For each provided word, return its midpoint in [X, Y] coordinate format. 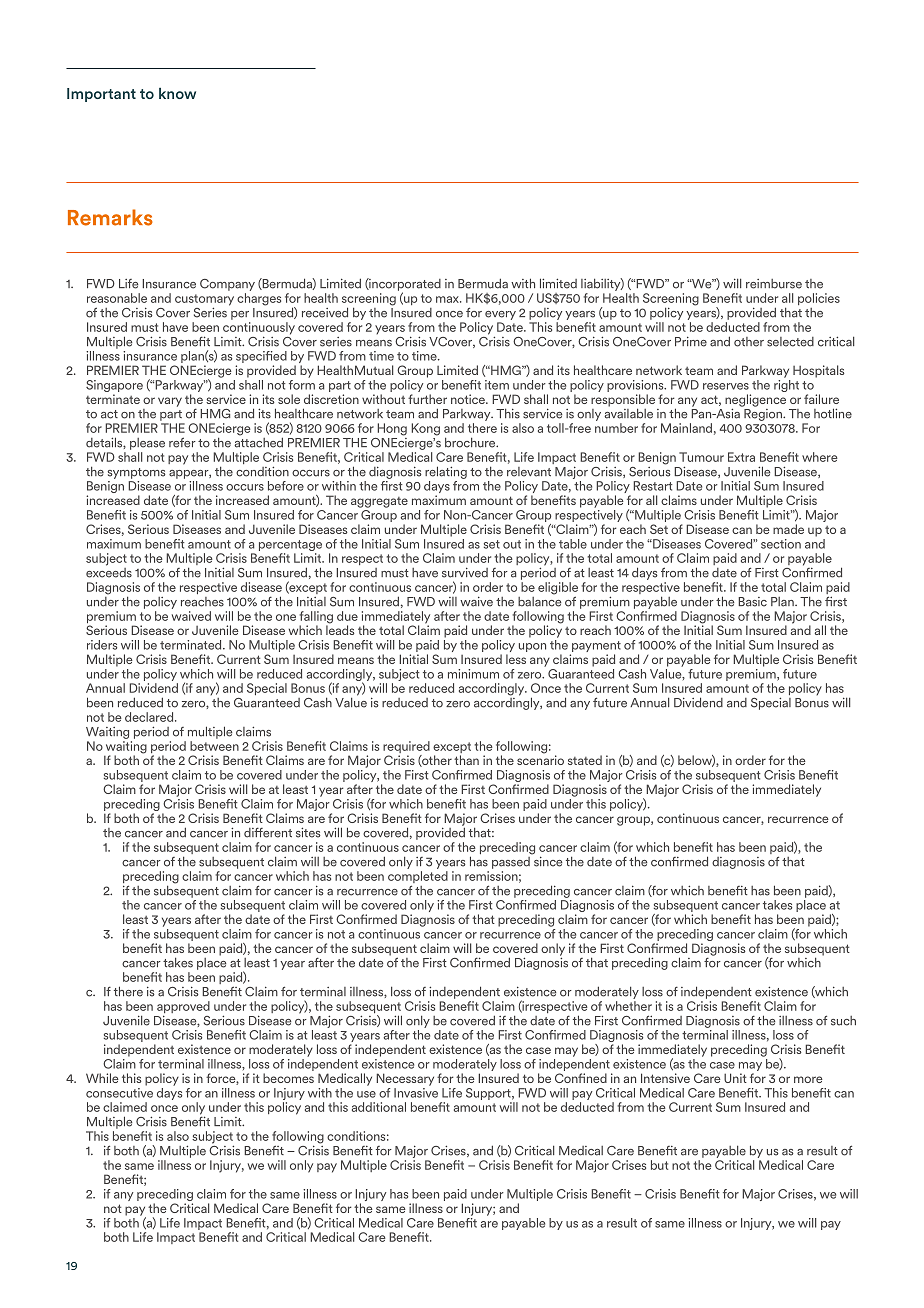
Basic [752, 602]
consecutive [119, 1091]
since [547, 860]
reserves [726, 386]
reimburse [774, 284]
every [500, 315]
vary [170, 402]
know [177, 93]
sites [308, 832]
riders [102, 645]
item [497, 385]
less [516, 659]
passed [512, 861]
